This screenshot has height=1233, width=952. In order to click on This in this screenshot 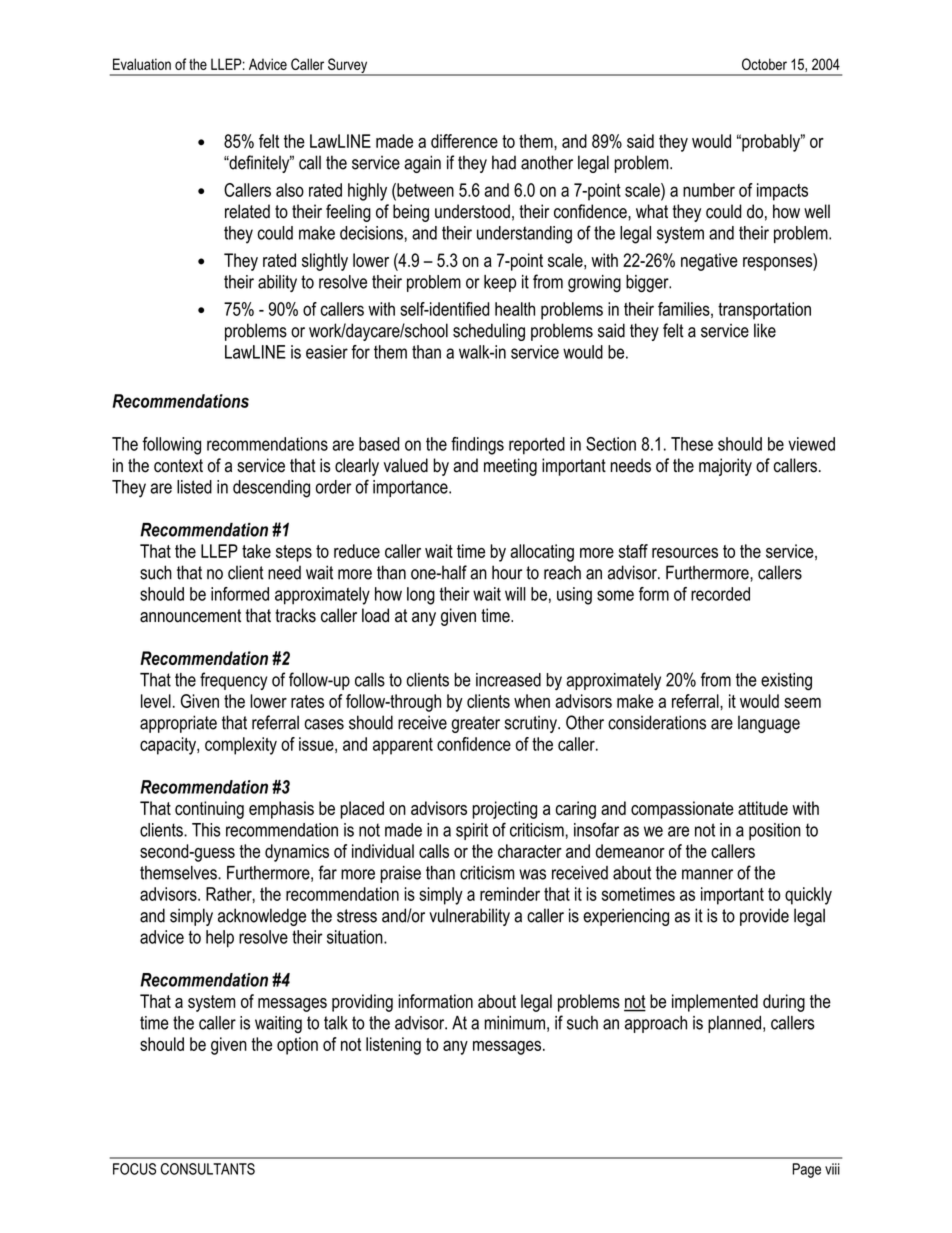, I will do `click(206, 830)`.
